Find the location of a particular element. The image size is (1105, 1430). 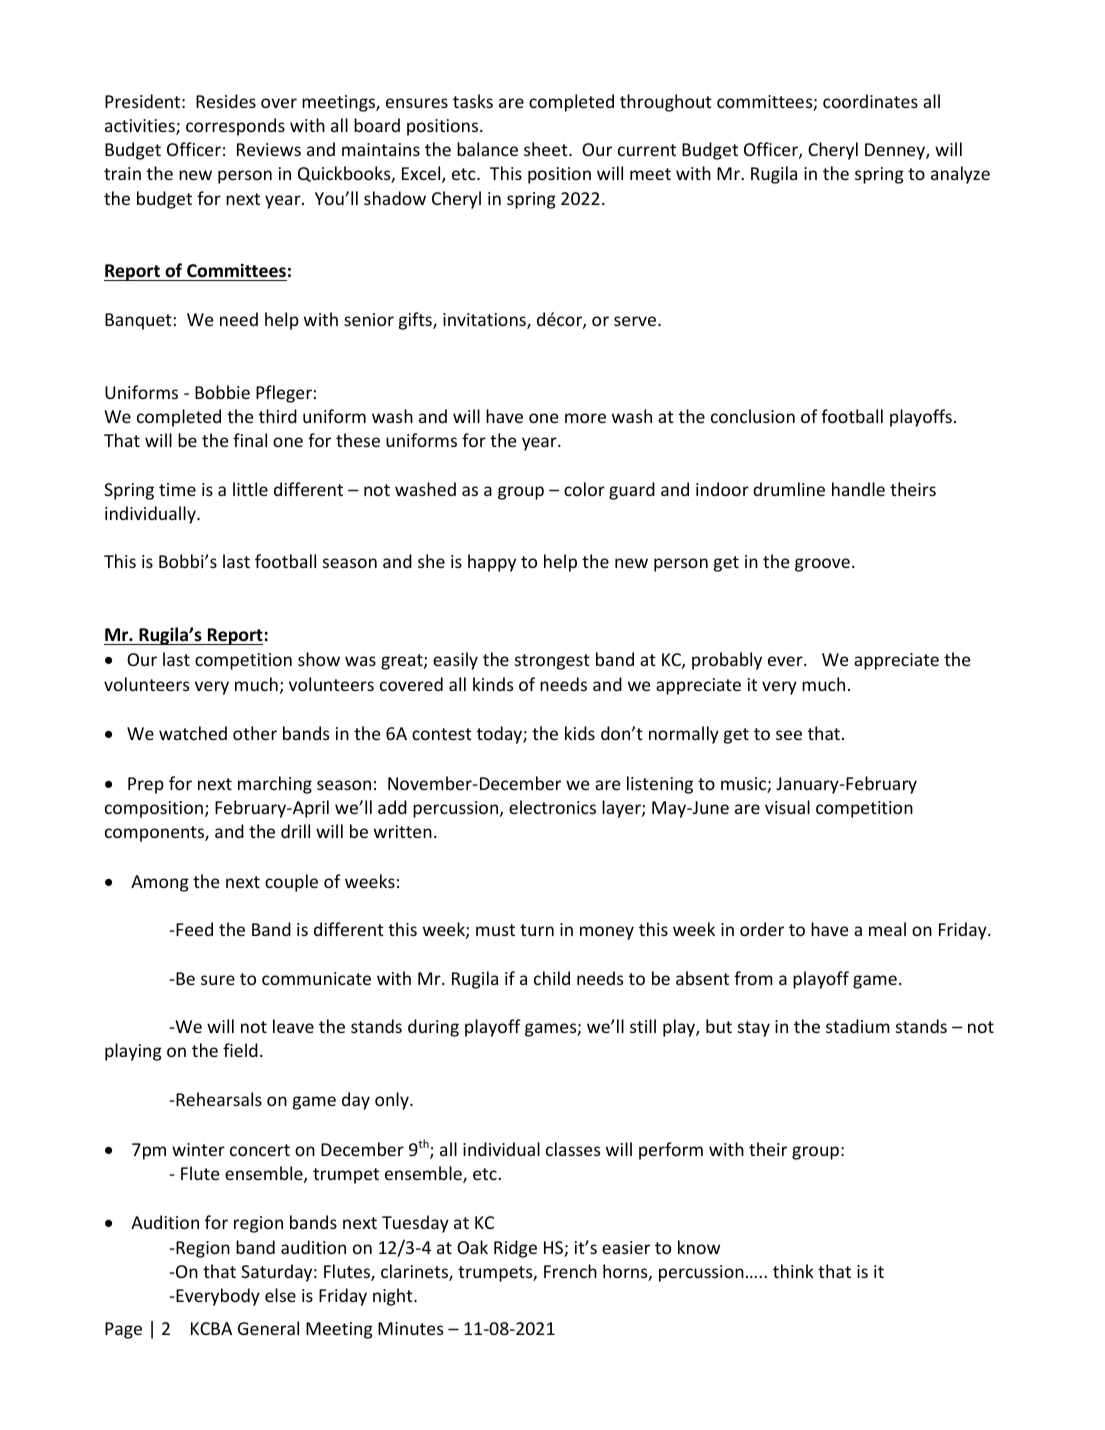

French is located at coordinates (570, 1271).
